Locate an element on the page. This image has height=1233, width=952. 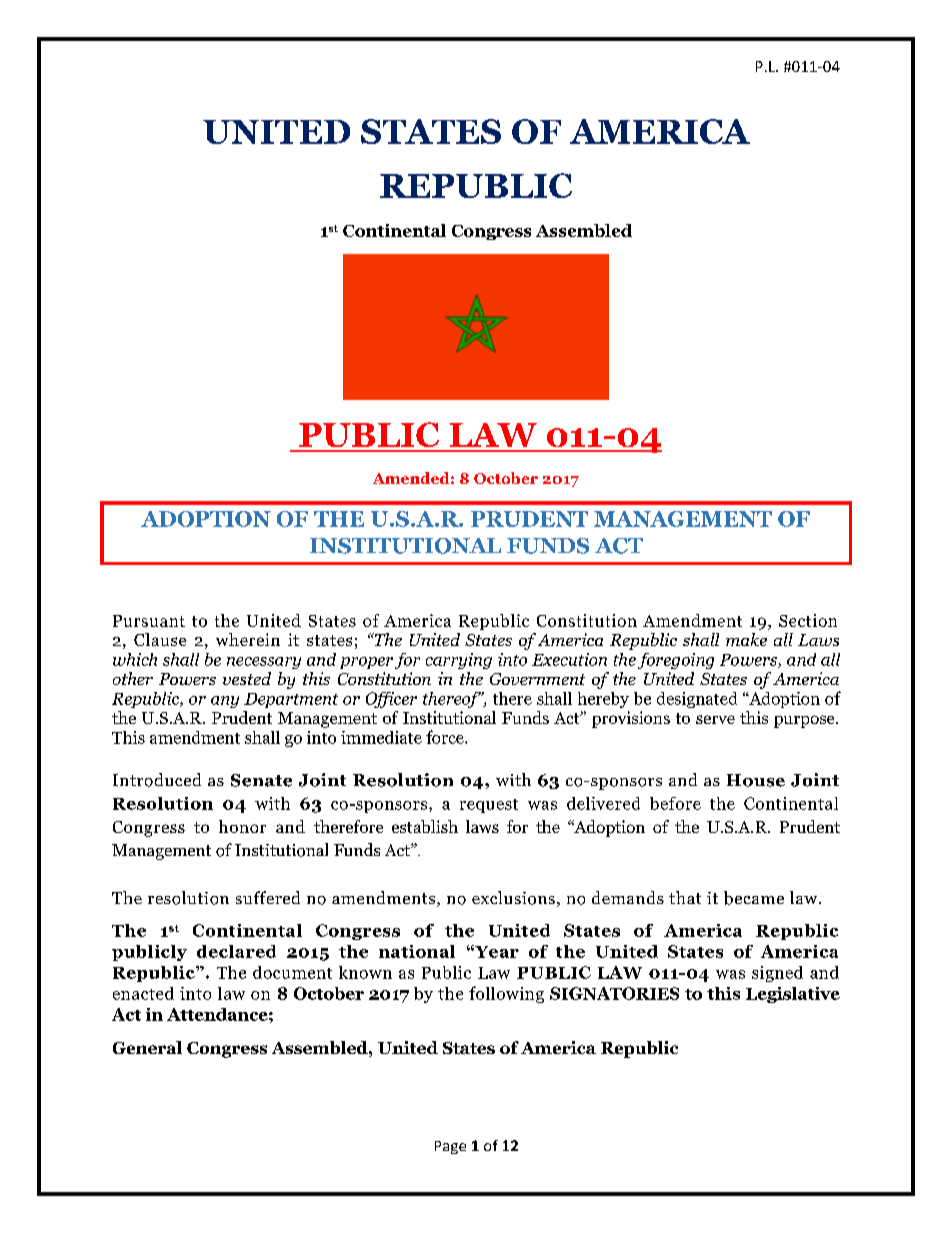
force is located at coordinates (446, 737).
